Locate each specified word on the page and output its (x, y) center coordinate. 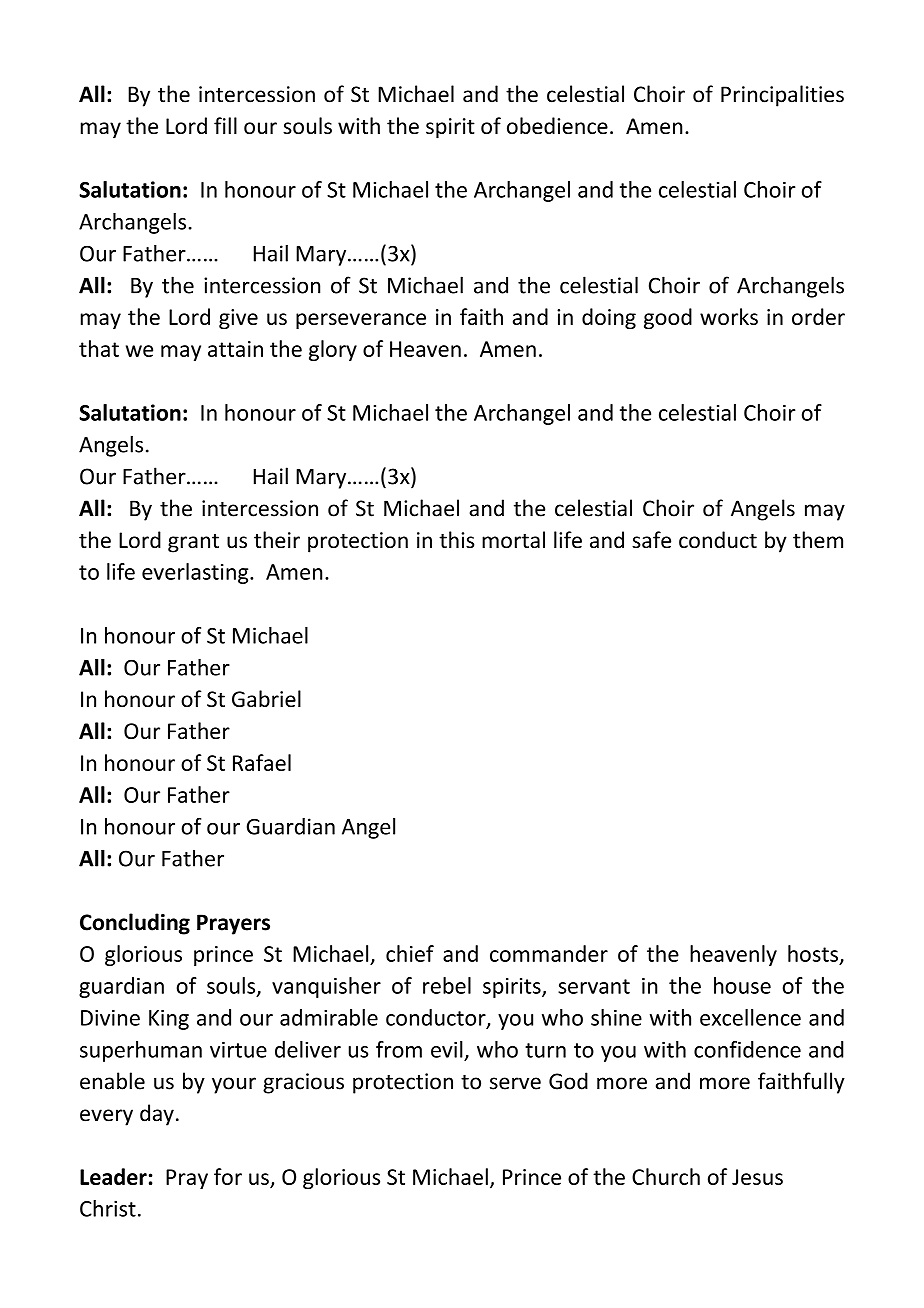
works (729, 316)
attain (235, 349)
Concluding (135, 924)
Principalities (782, 96)
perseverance (361, 321)
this (456, 539)
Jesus (757, 1177)
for (228, 1176)
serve (515, 1083)
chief (410, 953)
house (742, 985)
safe (651, 540)
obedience (557, 125)
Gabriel (266, 698)
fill (225, 125)
